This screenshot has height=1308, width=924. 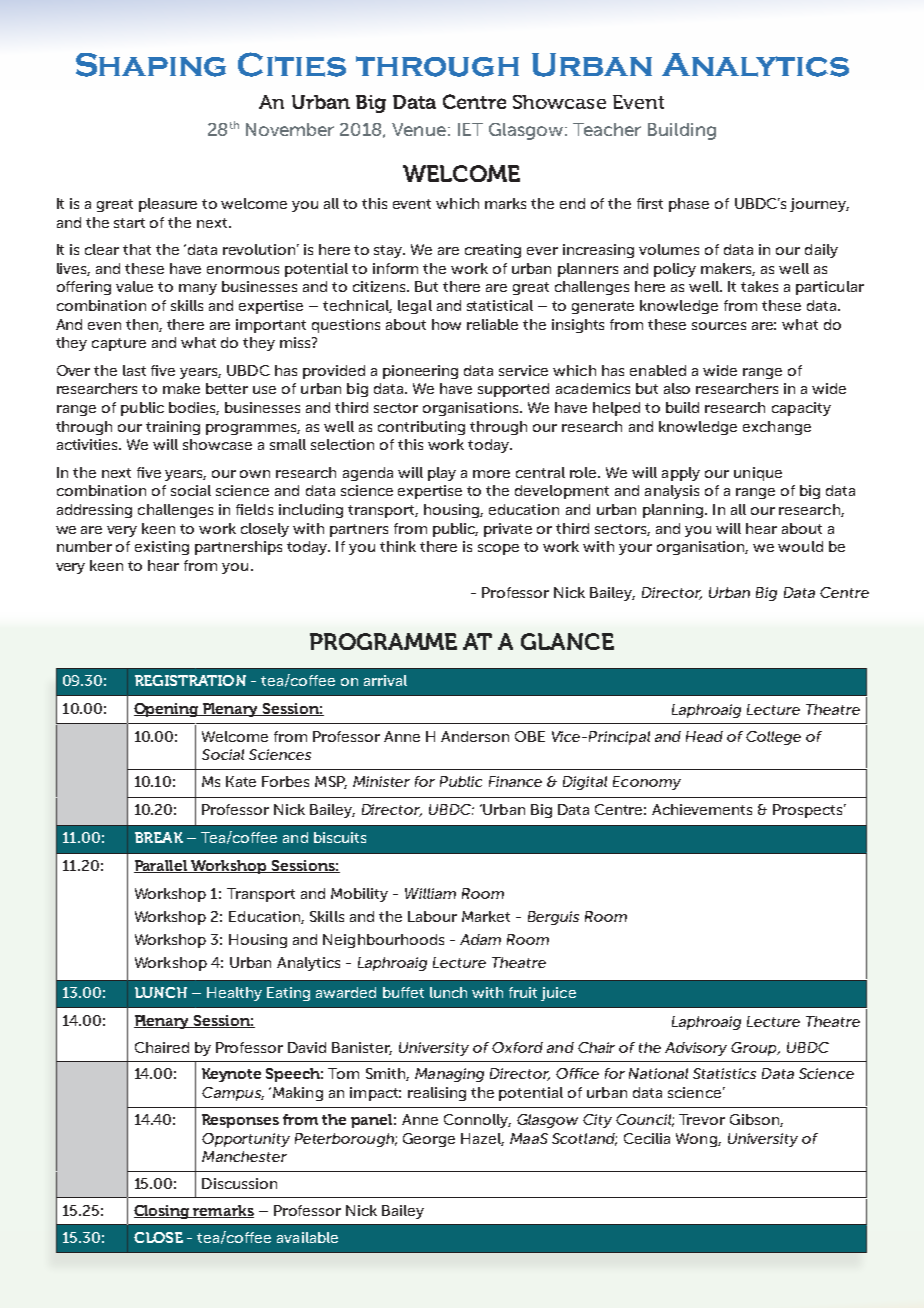 What do you see at coordinates (498, 549) in the screenshot?
I see `scope` at bounding box center [498, 549].
